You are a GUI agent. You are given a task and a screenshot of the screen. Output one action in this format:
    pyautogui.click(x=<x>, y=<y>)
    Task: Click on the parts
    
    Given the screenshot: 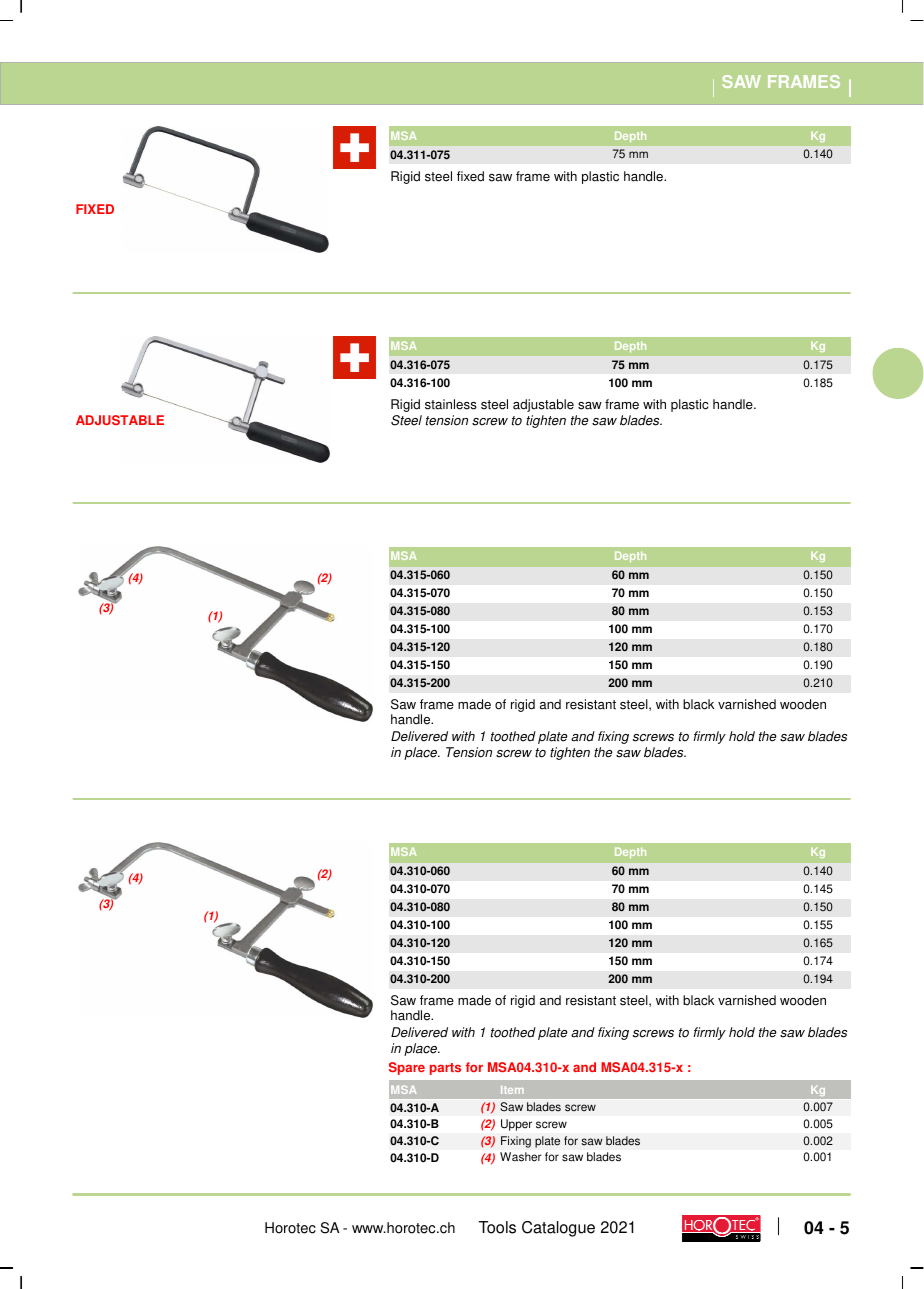 What is the action you would take?
    pyautogui.click(x=445, y=1069)
